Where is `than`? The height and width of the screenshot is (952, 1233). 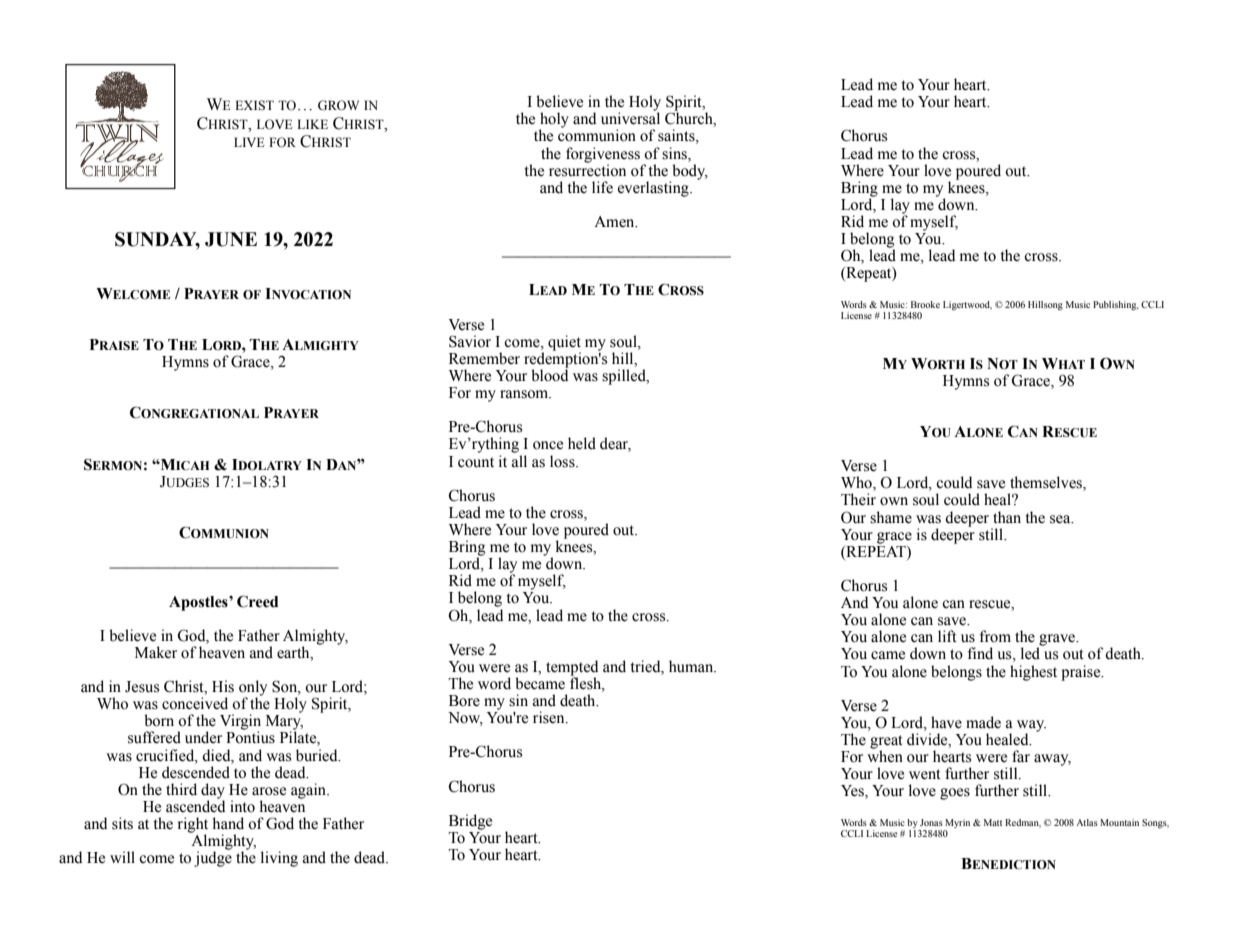 than is located at coordinates (1007, 517).
